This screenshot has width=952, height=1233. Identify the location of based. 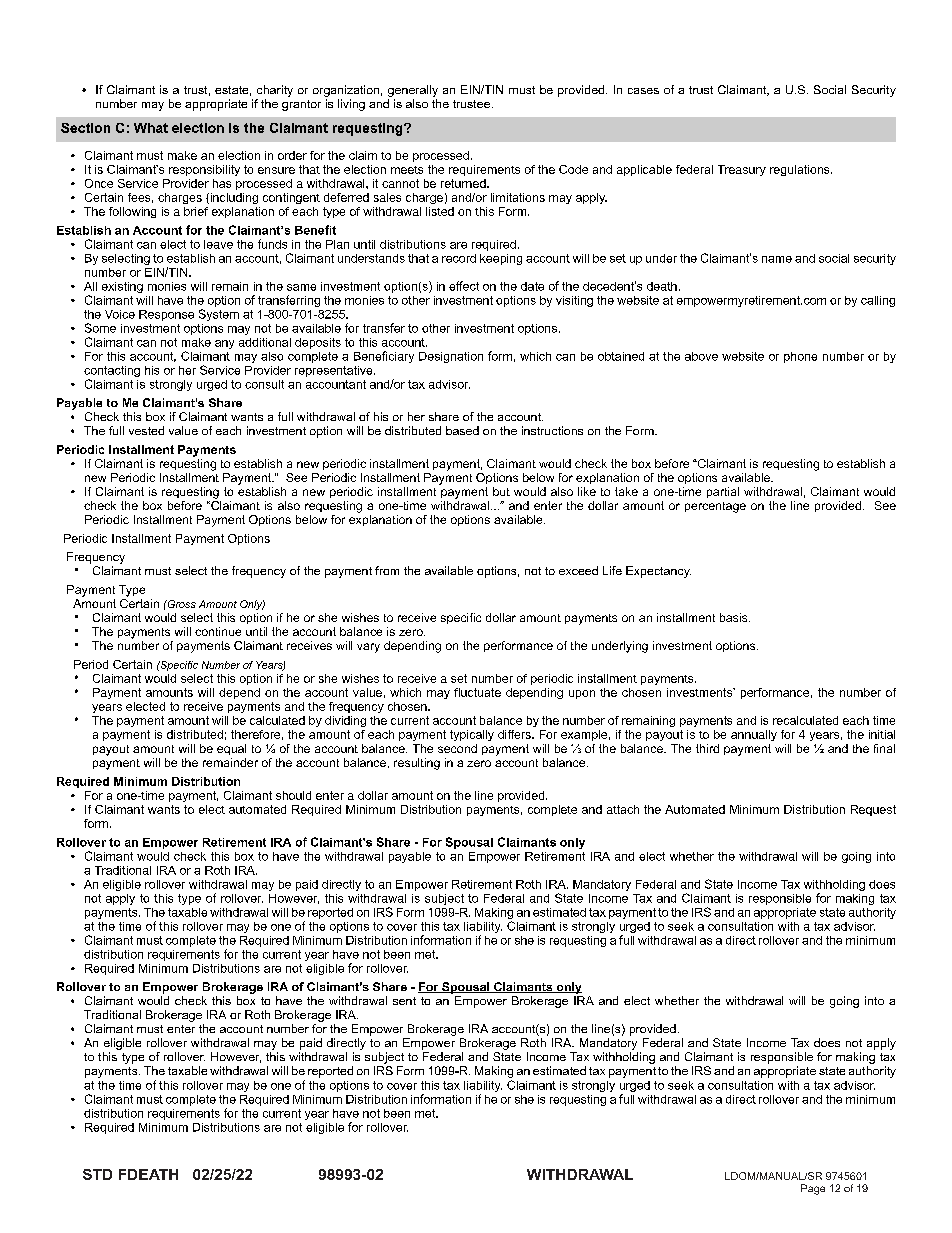
(462, 430).
